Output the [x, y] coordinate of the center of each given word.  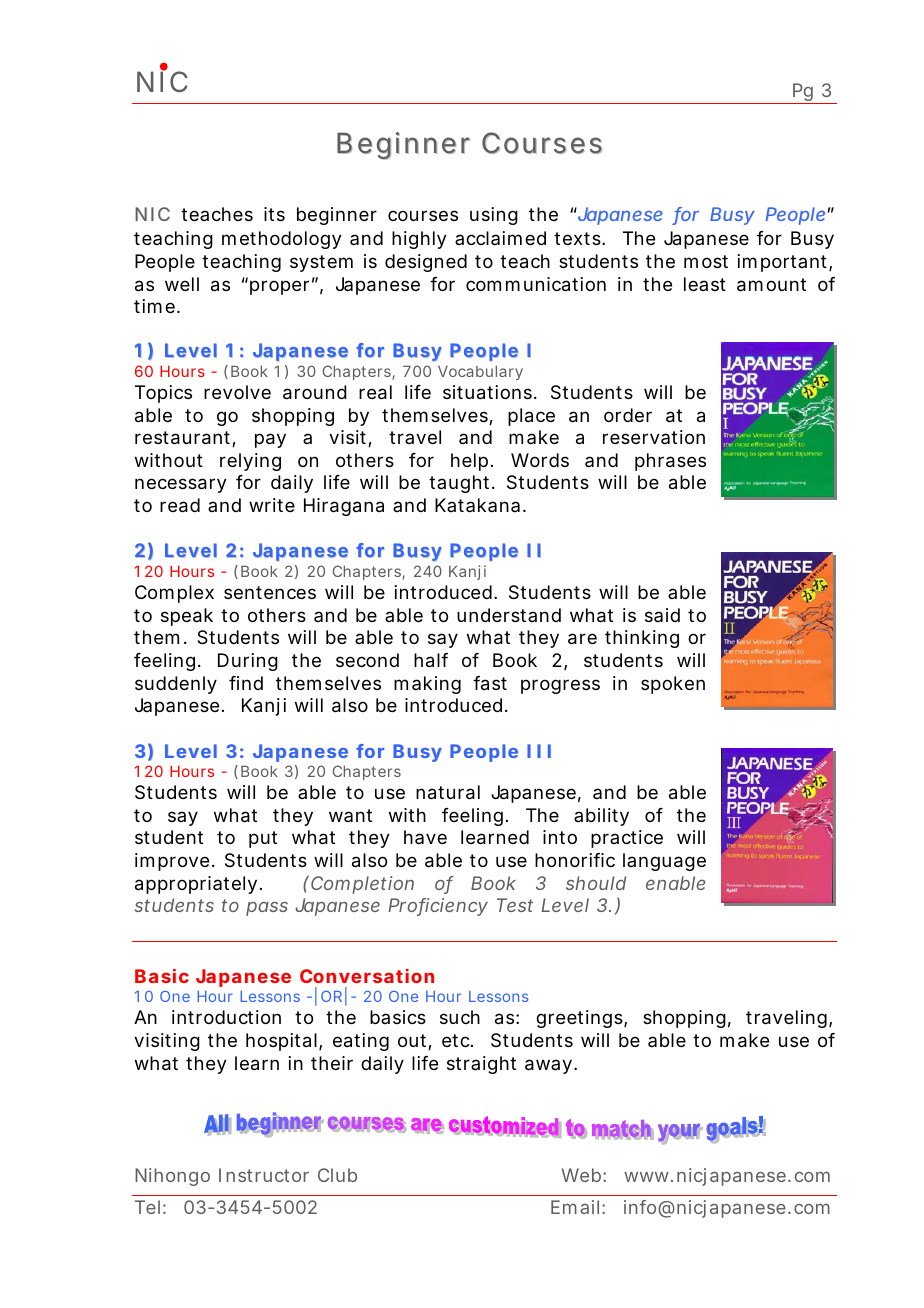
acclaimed [500, 238]
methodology [282, 240]
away [548, 1066]
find [246, 683]
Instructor [264, 1175]
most [706, 261]
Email [575, 1207]
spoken [673, 685]
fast [490, 683]
